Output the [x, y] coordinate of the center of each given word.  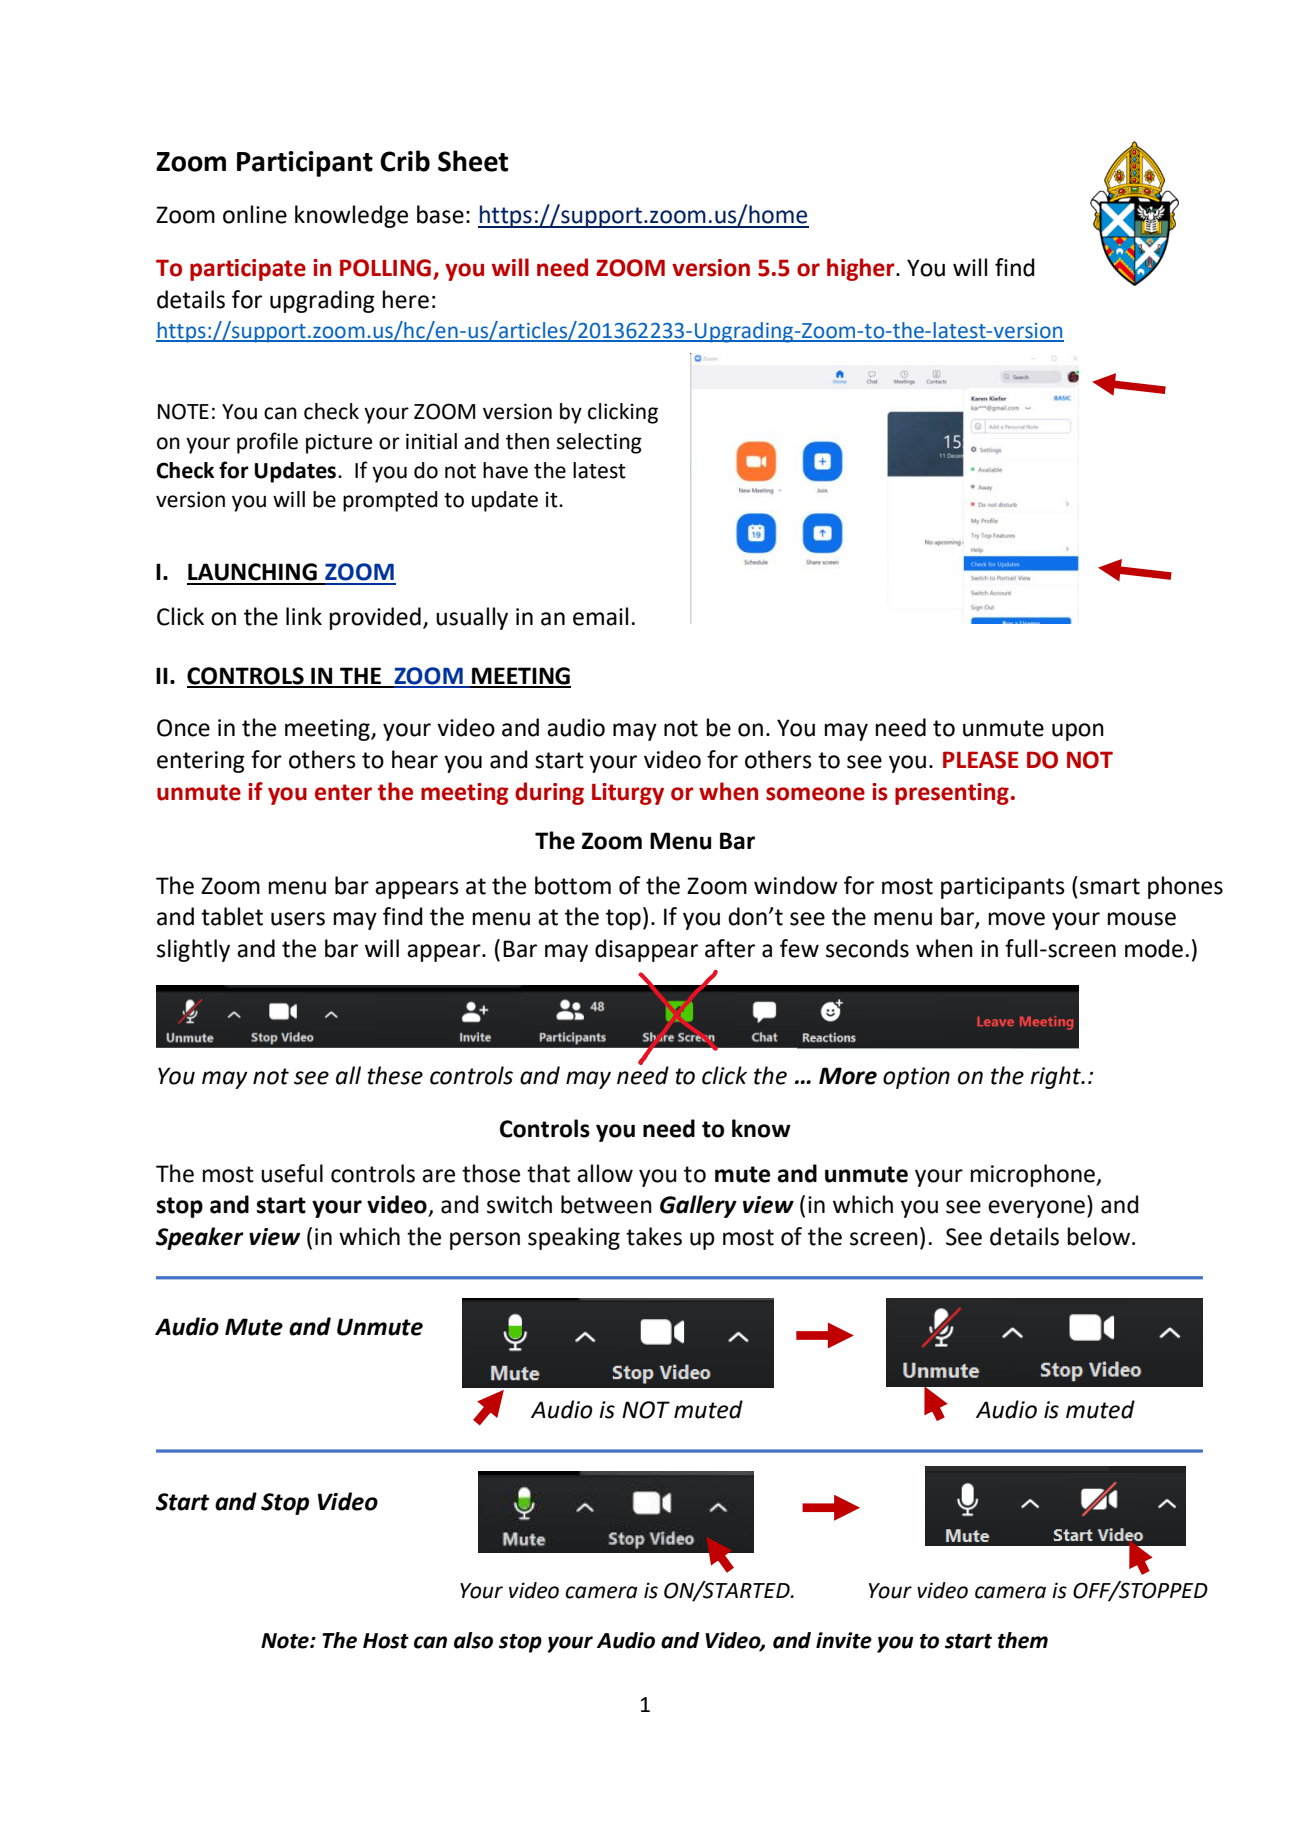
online [255, 214]
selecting [599, 443]
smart [1110, 886]
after [730, 948]
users [298, 919]
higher [862, 269]
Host [386, 1641]
